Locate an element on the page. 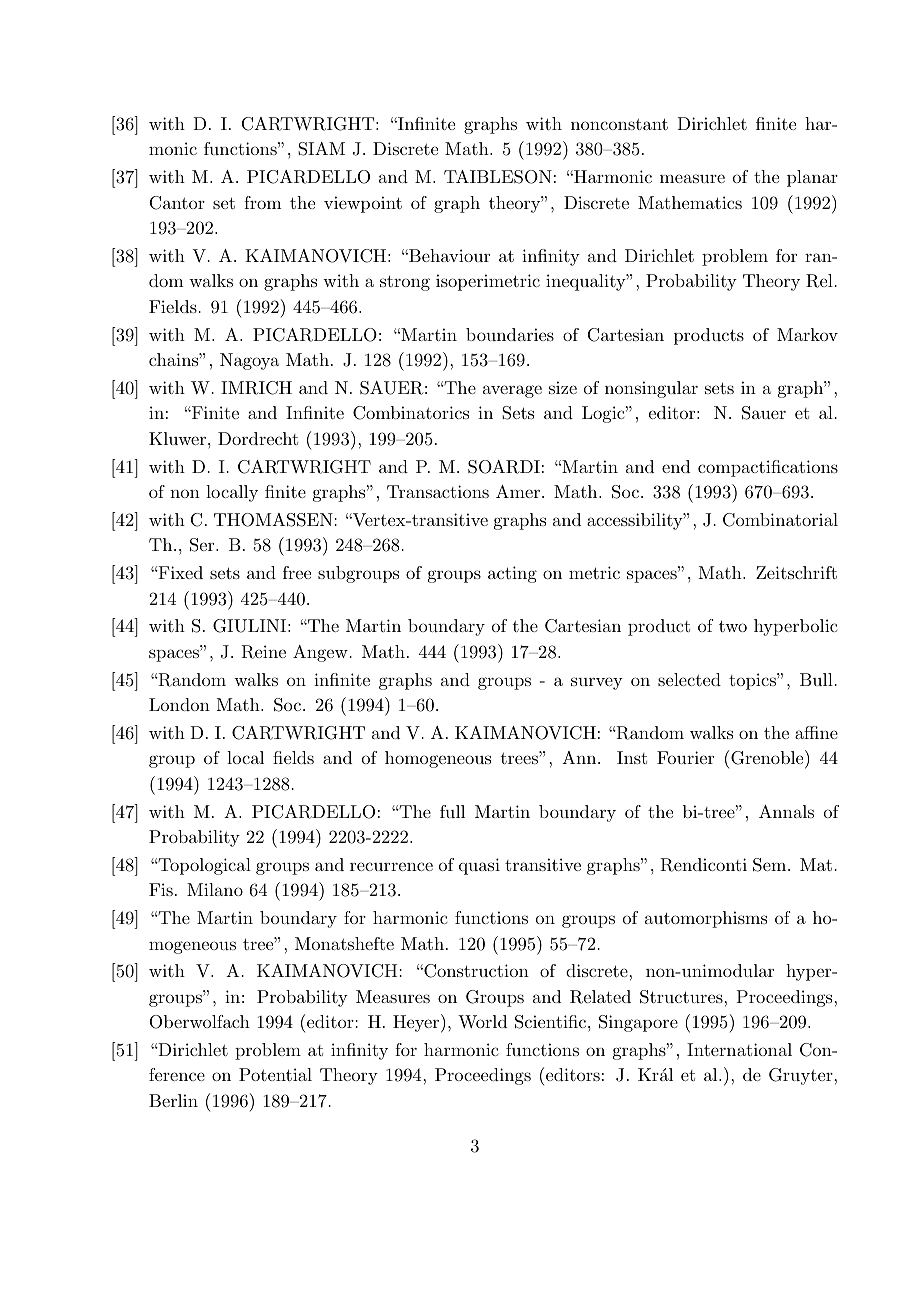  International is located at coordinates (739, 1049).
